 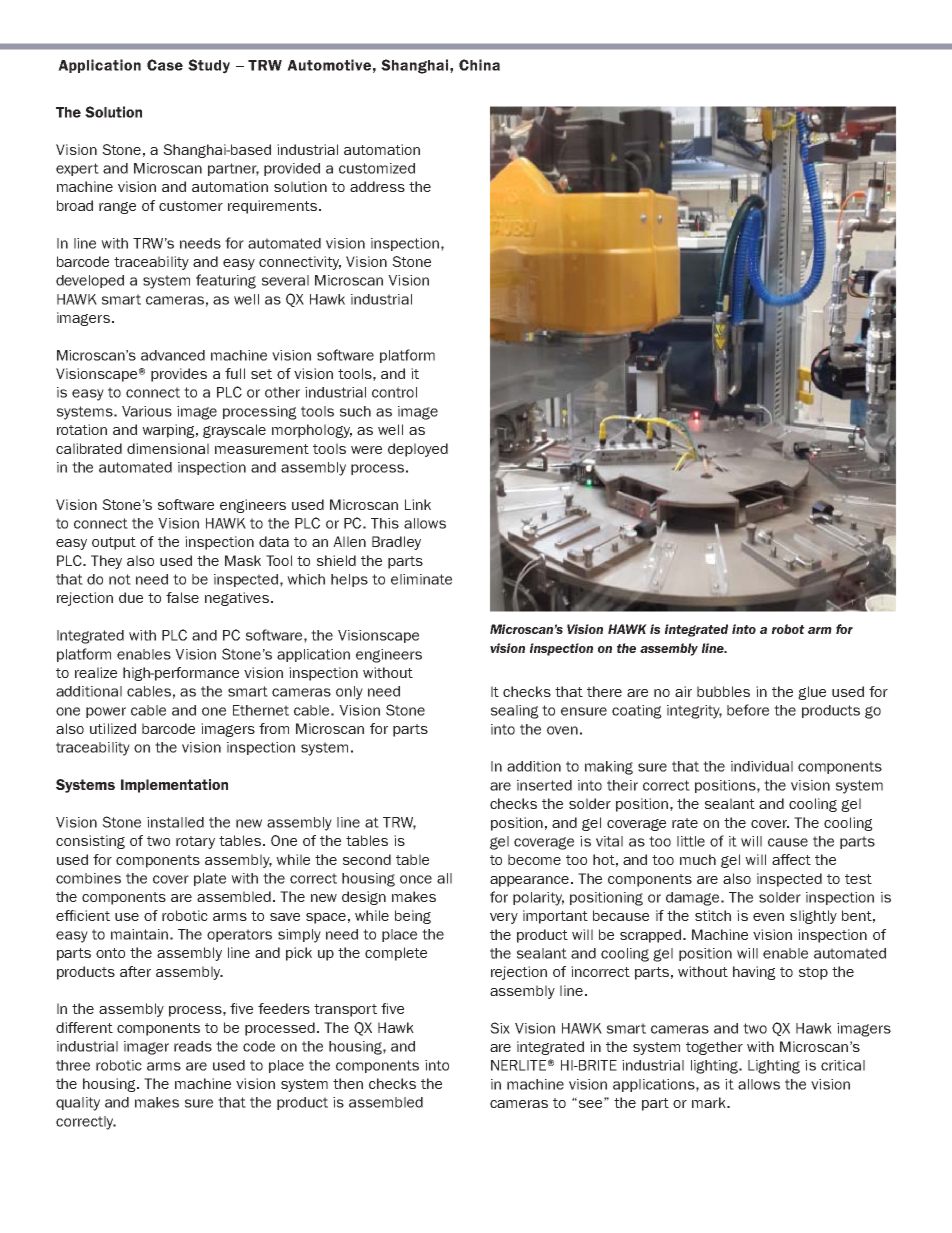 What do you see at coordinates (193, 1046) in the screenshot?
I see `reads` at bounding box center [193, 1046].
